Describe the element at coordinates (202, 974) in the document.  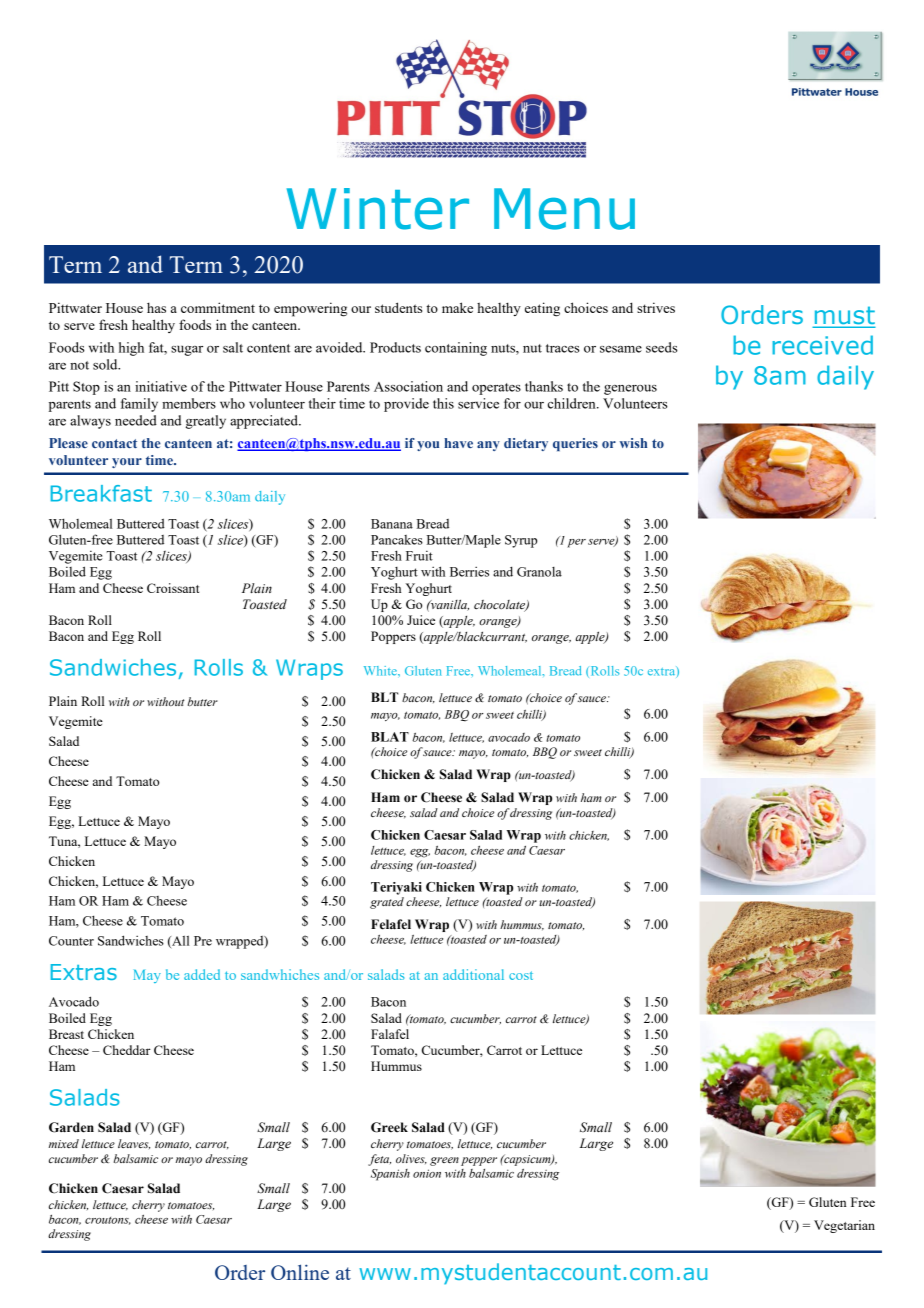
I see `added` at that location.
